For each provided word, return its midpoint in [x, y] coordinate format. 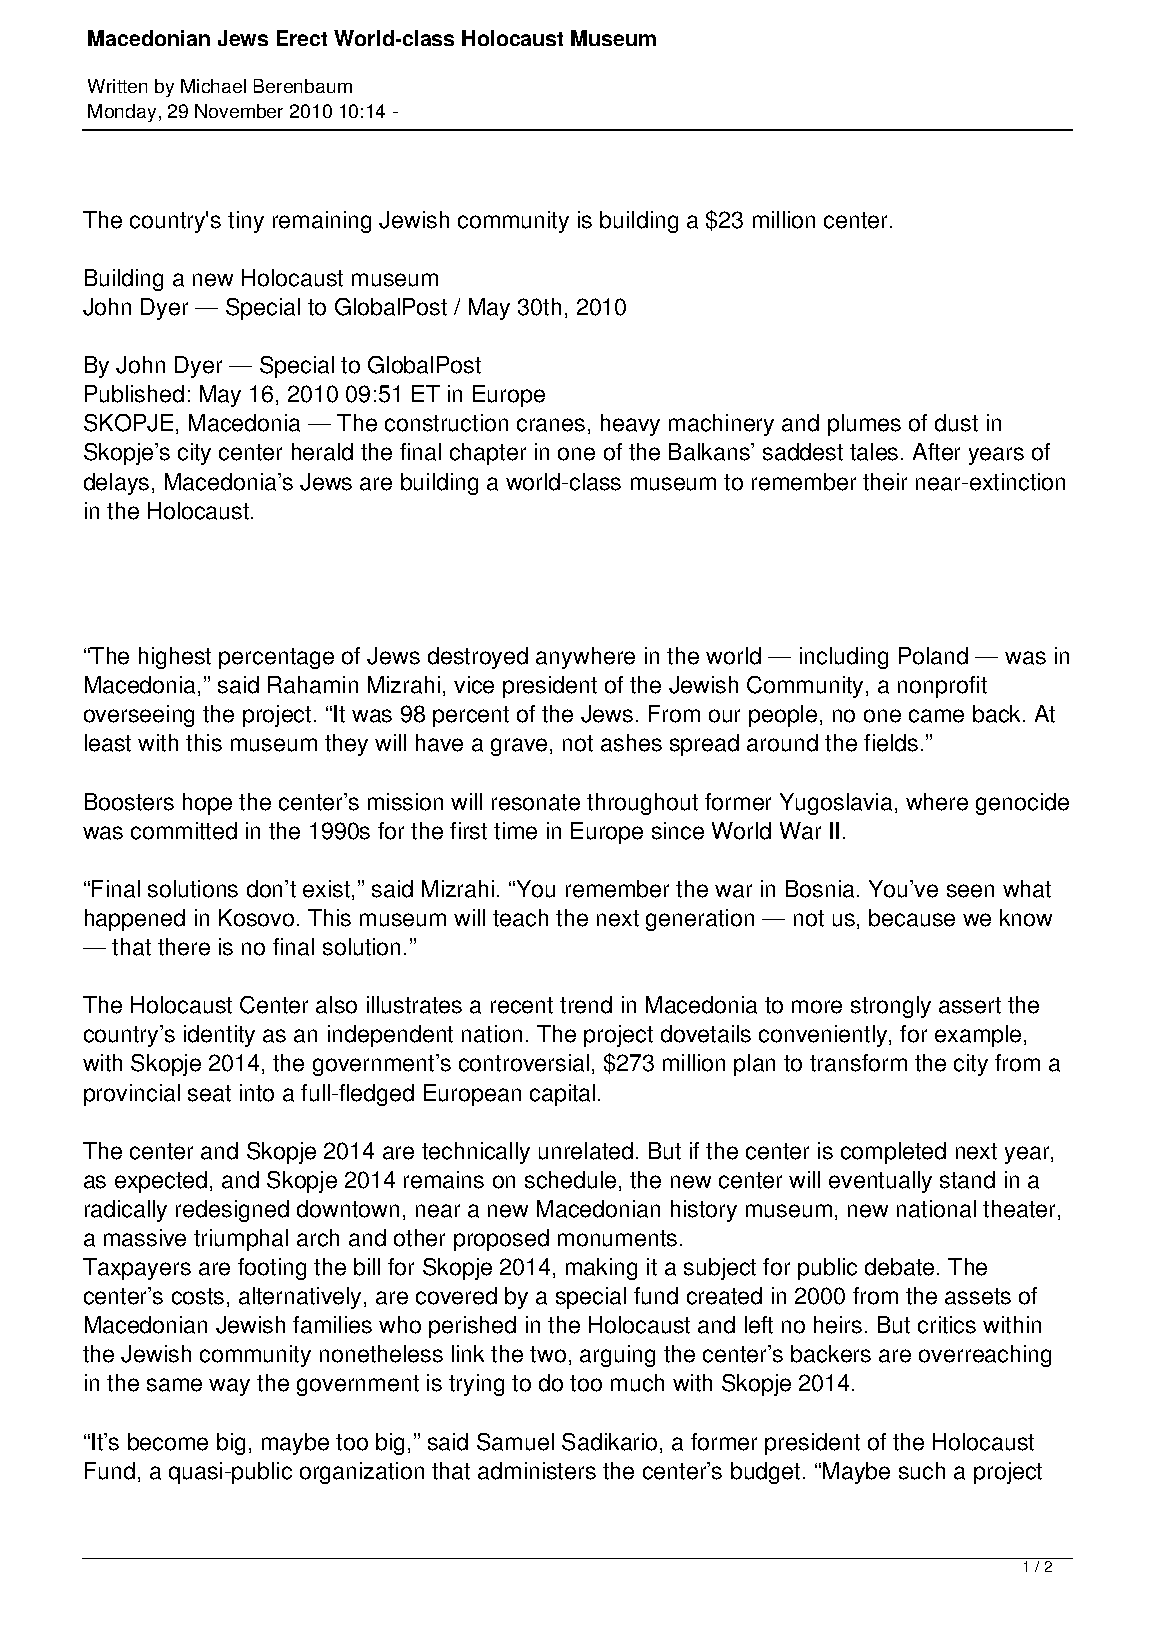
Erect [302, 38]
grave [519, 747]
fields [891, 743]
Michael [213, 86]
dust [956, 423]
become [168, 1442]
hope [207, 804]
